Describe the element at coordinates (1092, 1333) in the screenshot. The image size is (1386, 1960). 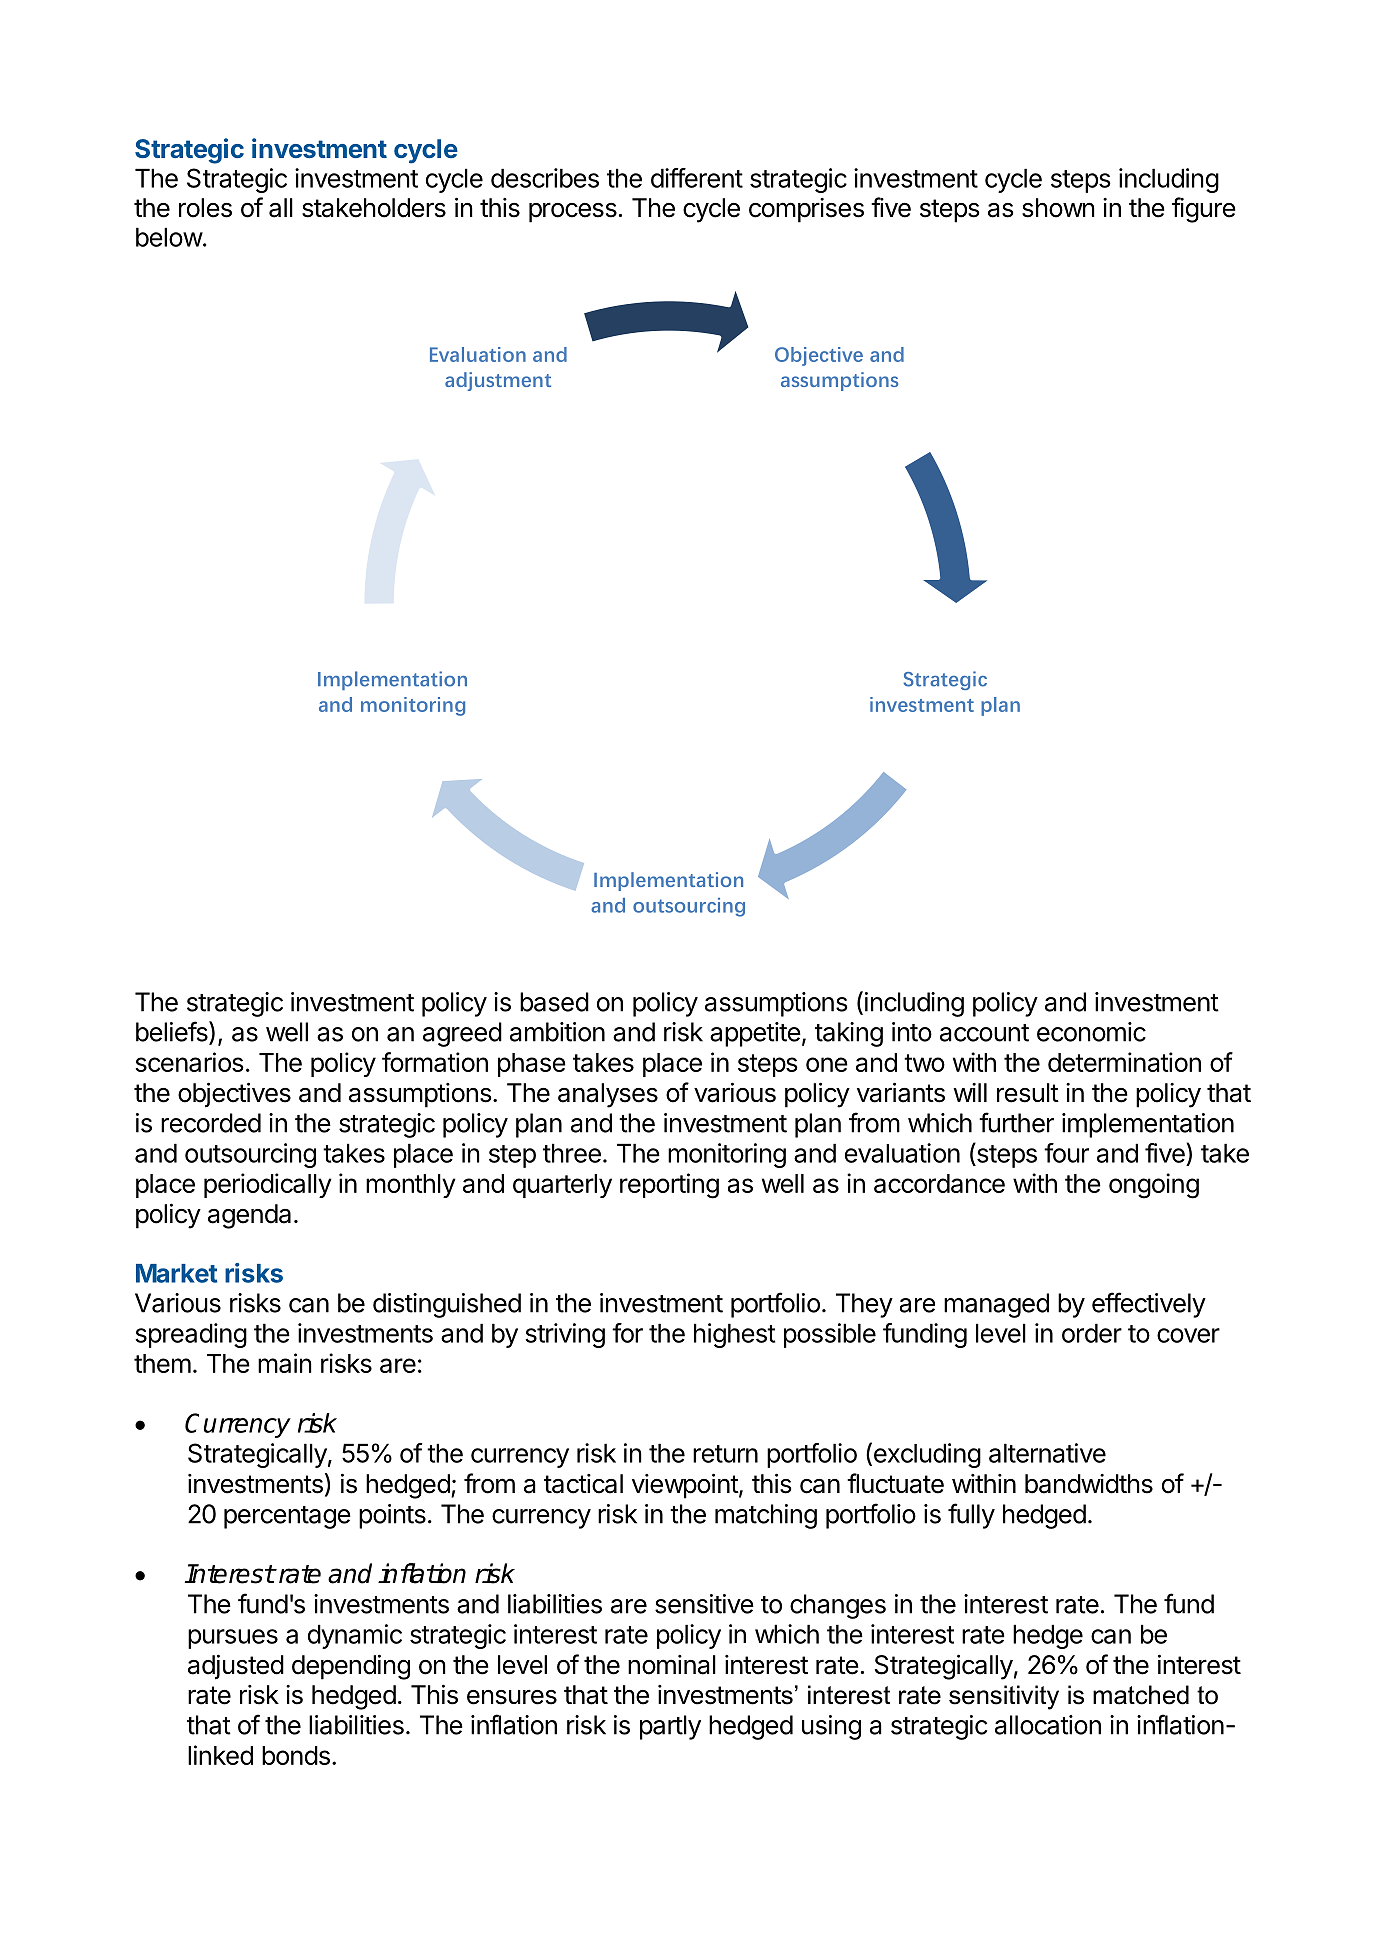
I see `order` at that location.
